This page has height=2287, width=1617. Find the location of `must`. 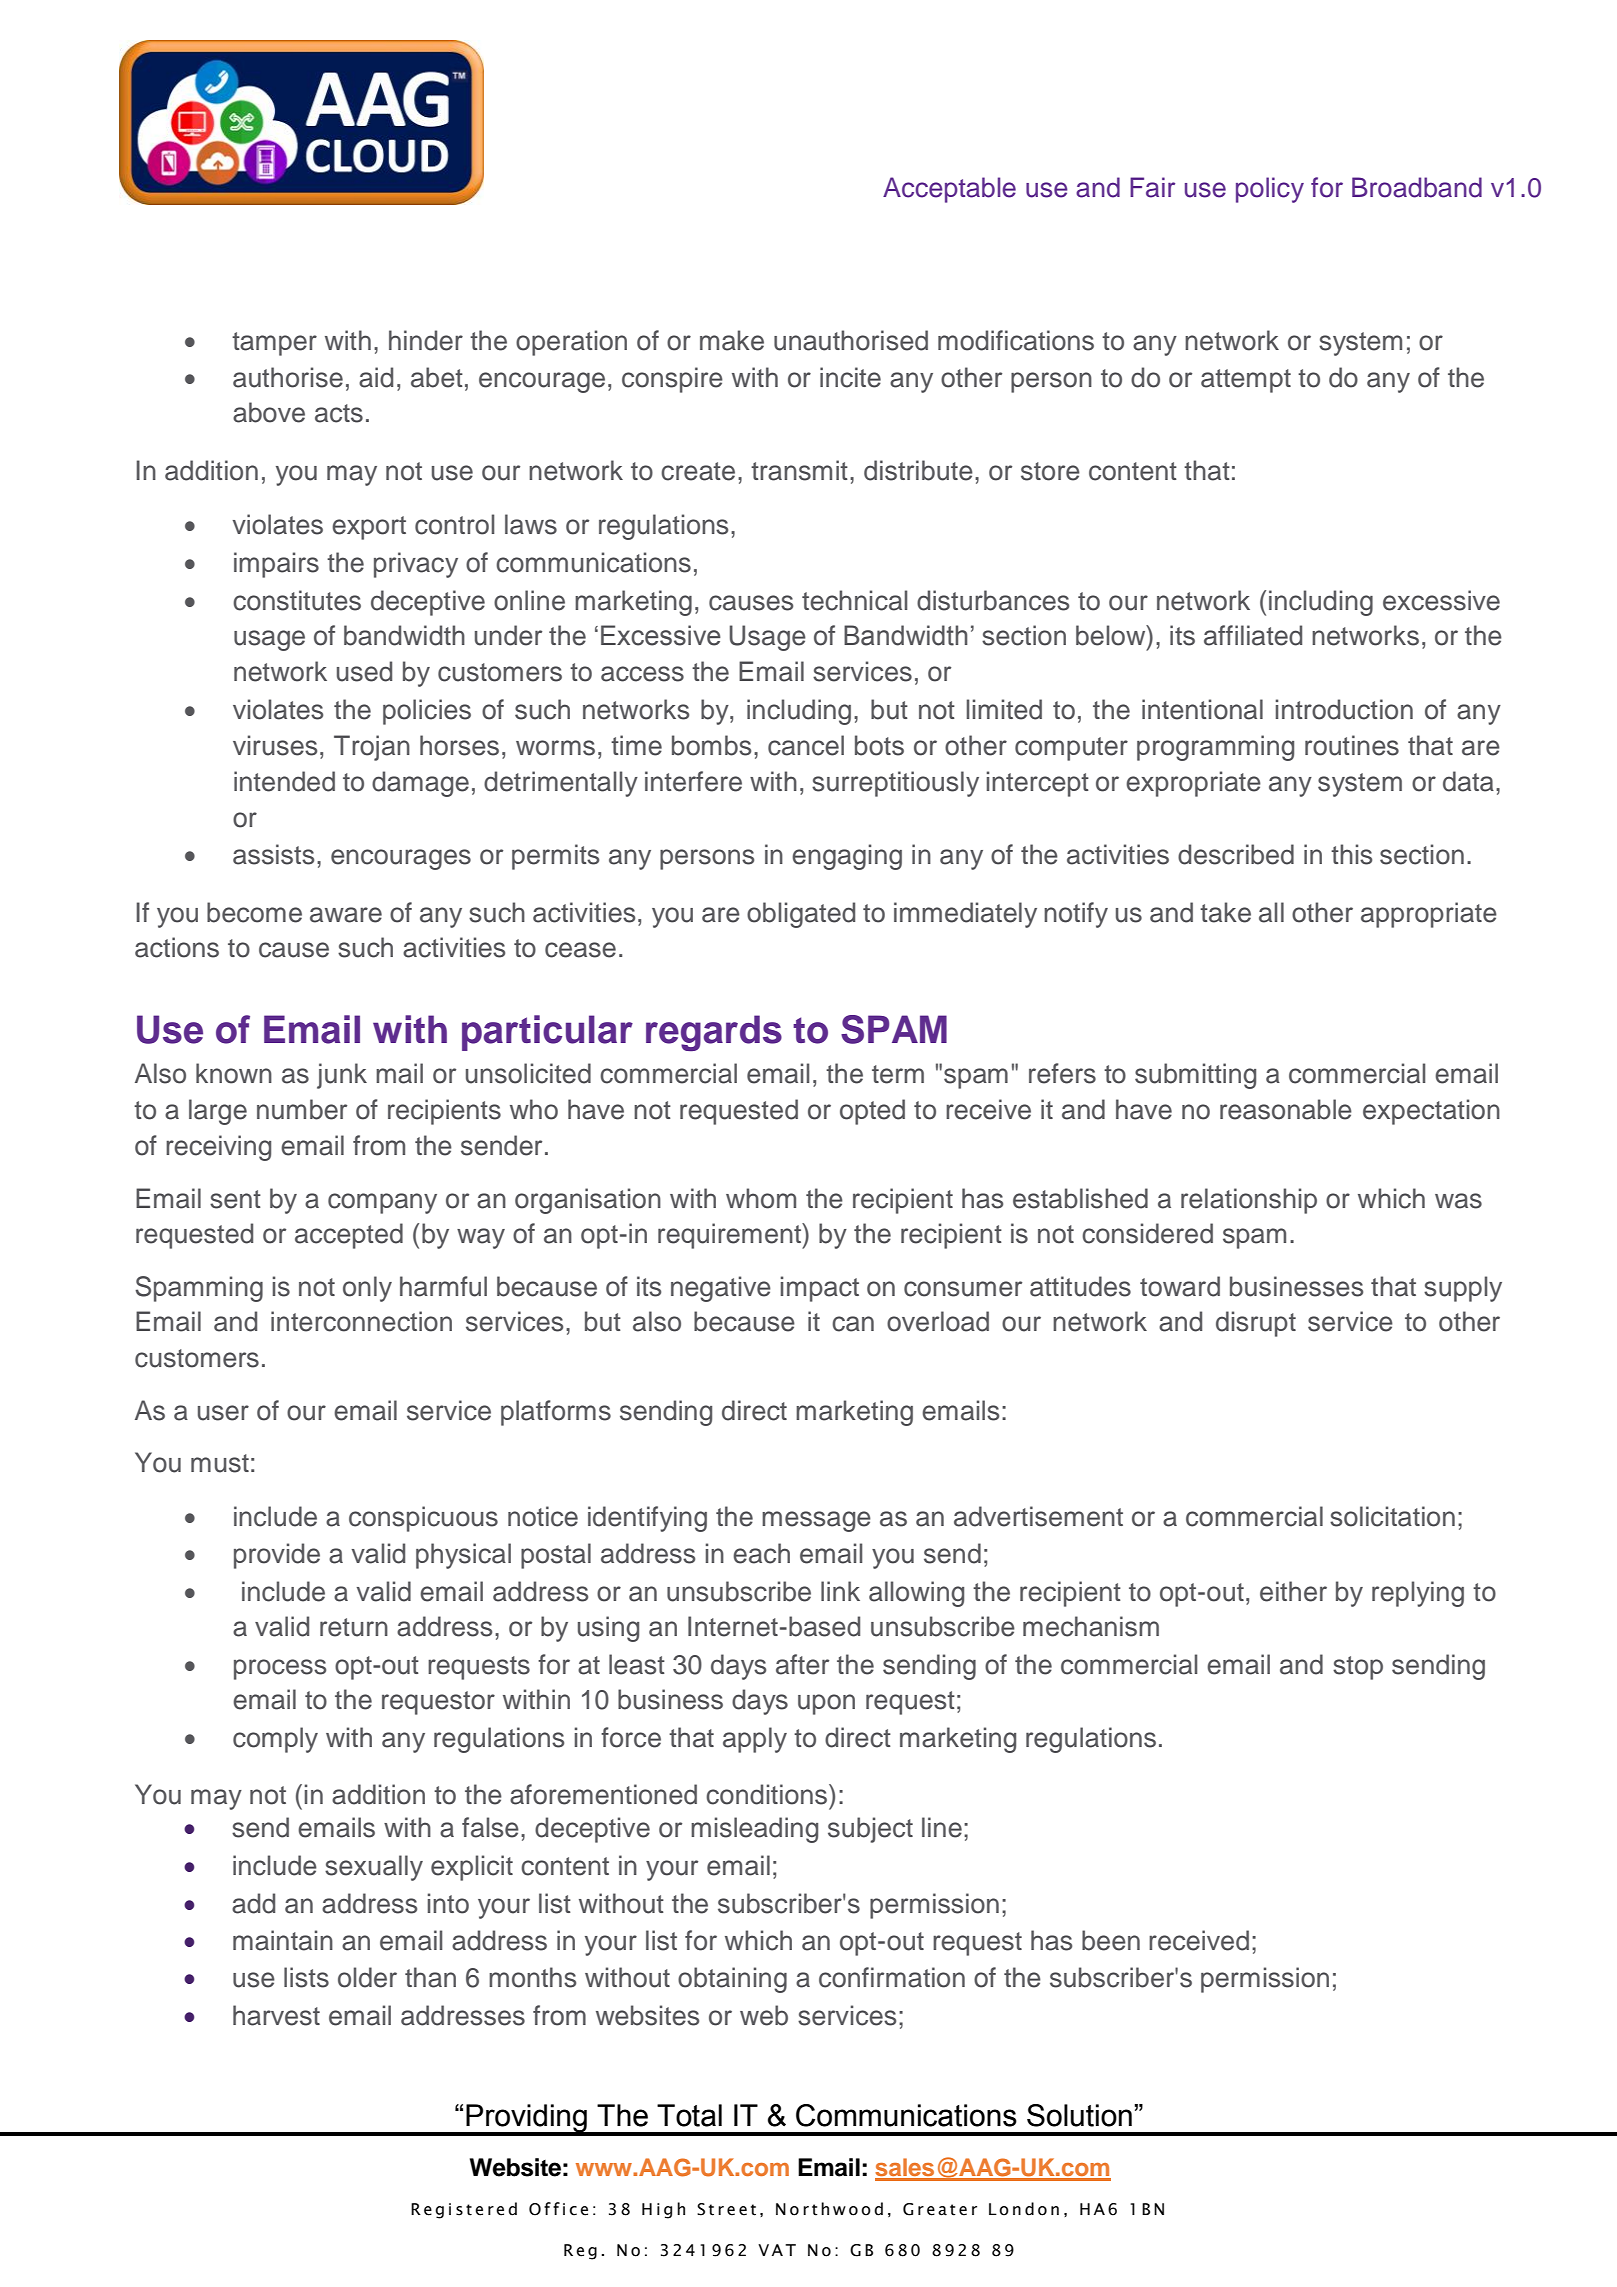

must is located at coordinates (220, 1463).
